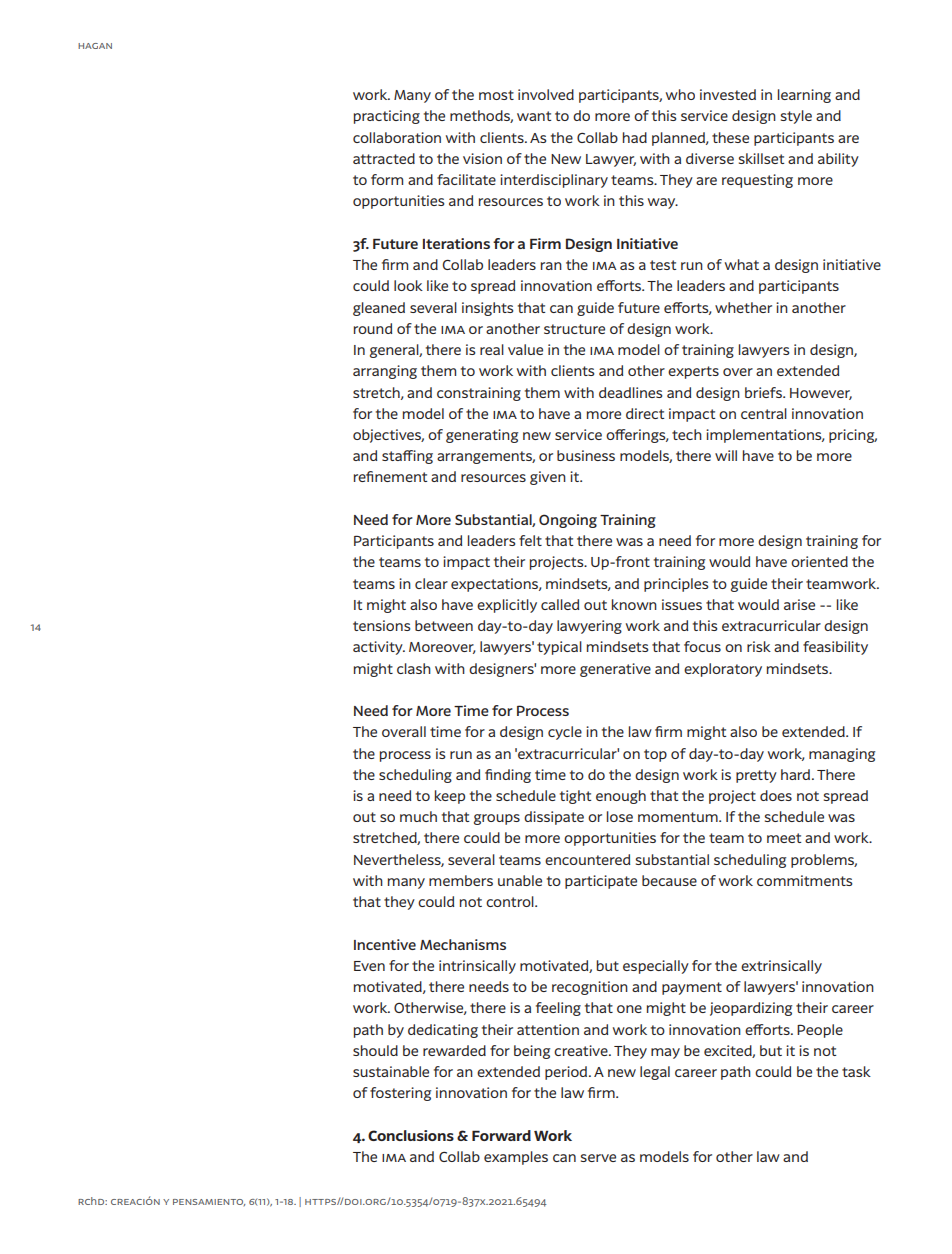 This image has height=1254, width=952. What do you see at coordinates (375, 1050) in the image?
I see `should` at bounding box center [375, 1050].
